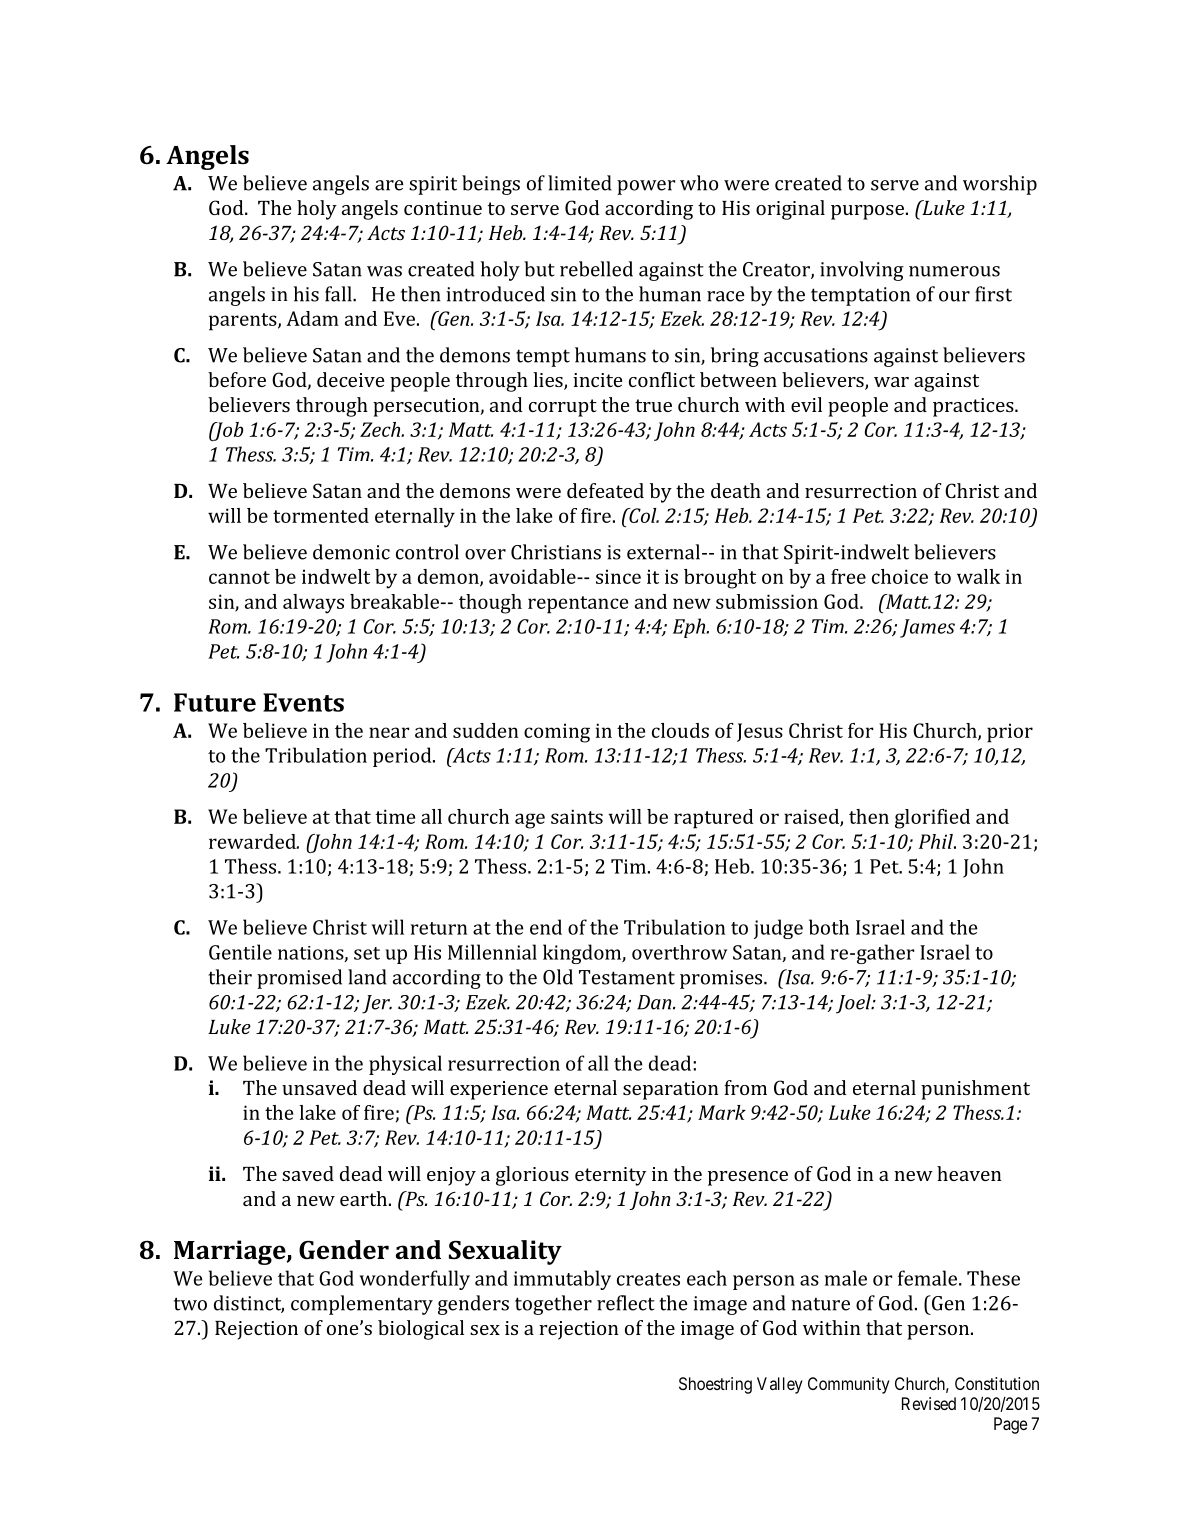 The width and height of the screenshot is (1178, 1524). What do you see at coordinates (557, 733) in the screenshot?
I see `coming` at bounding box center [557, 733].
